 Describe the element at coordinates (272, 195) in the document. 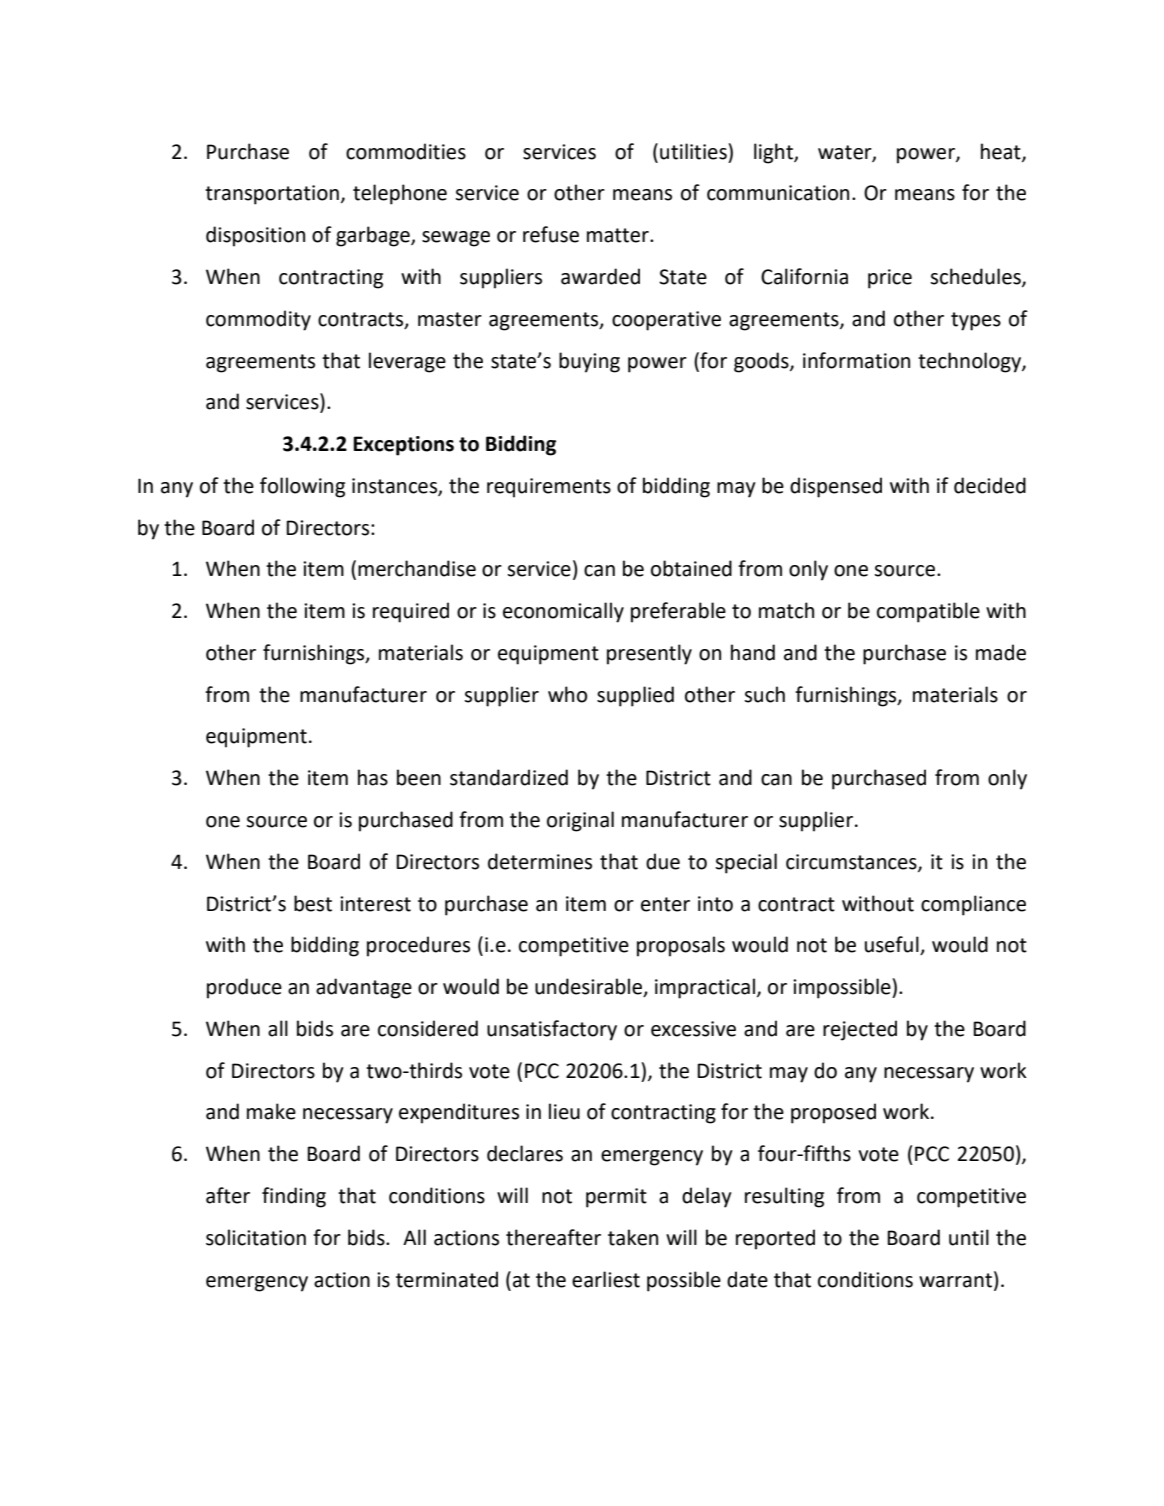

I see `transportation` at that location.
